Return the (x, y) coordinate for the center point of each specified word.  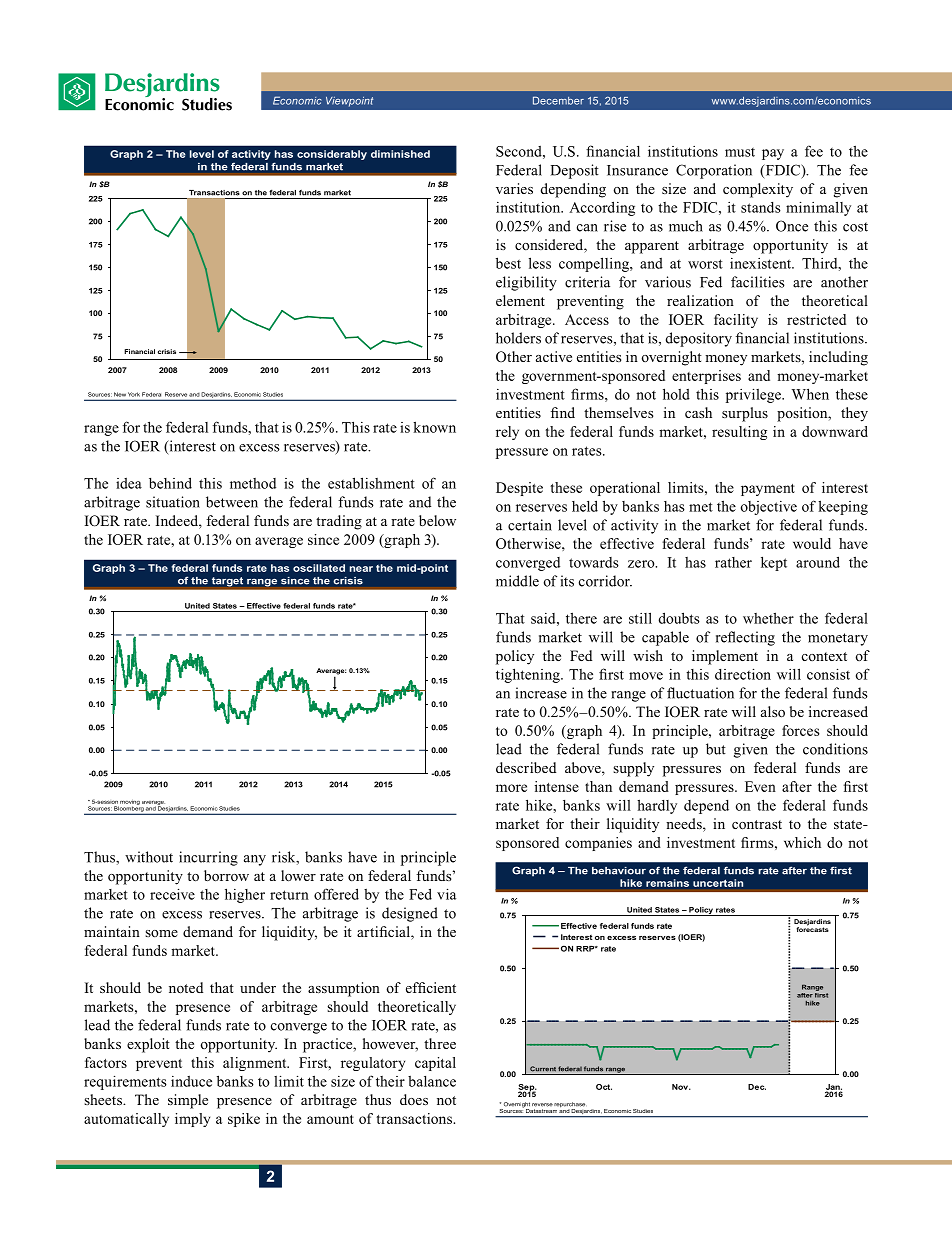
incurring (208, 858)
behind (170, 483)
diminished (400, 154)
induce (191, 1081)
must (740, 152)
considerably (332, 155)
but (716, 749)
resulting (739, 433)
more (511, 788)
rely (507, 433)
